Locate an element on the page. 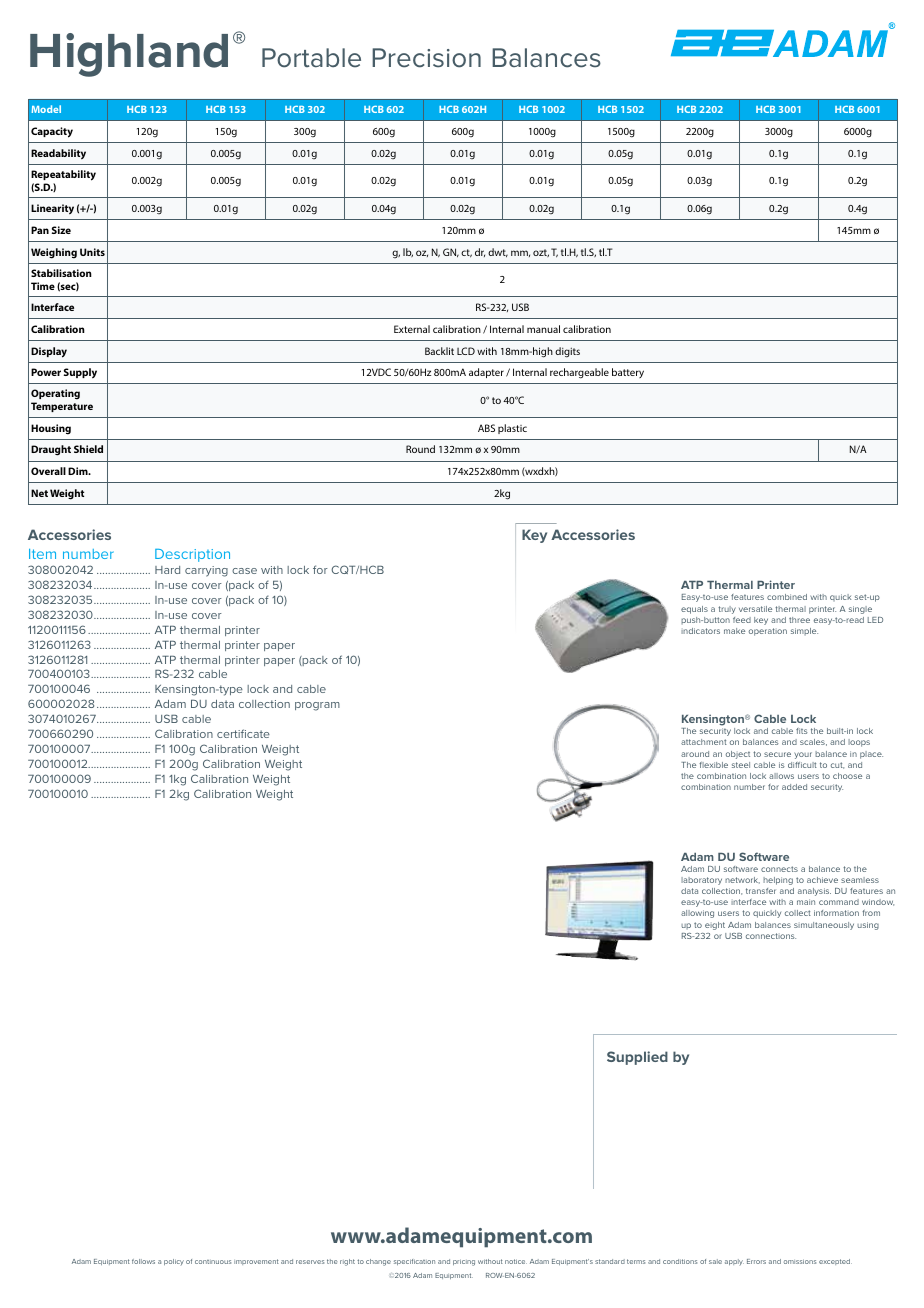 The width and height of the document is (924, 1308). connections is located at coordinates (771, 936).
